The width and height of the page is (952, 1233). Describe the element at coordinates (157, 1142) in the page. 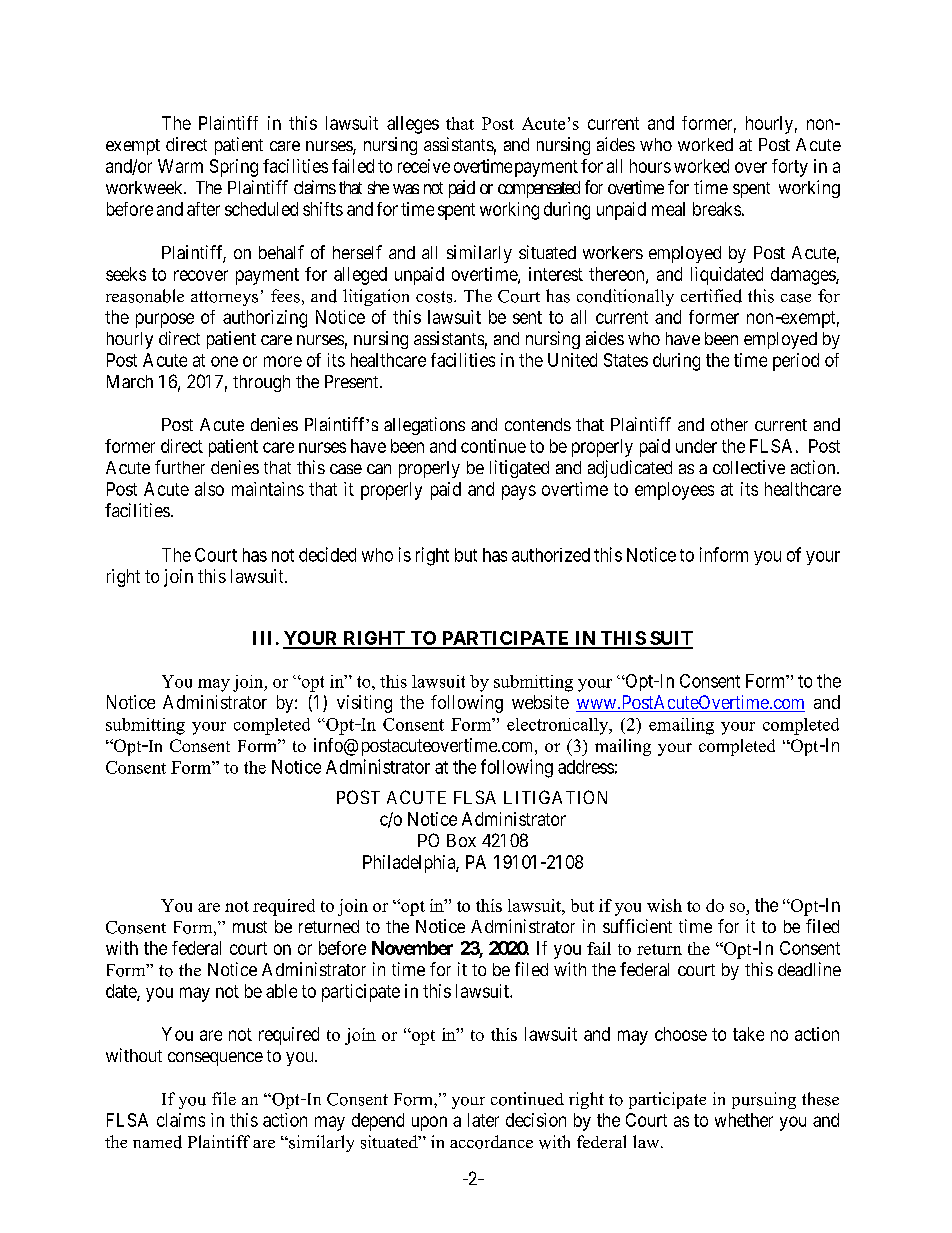

I see `named` at that location.
